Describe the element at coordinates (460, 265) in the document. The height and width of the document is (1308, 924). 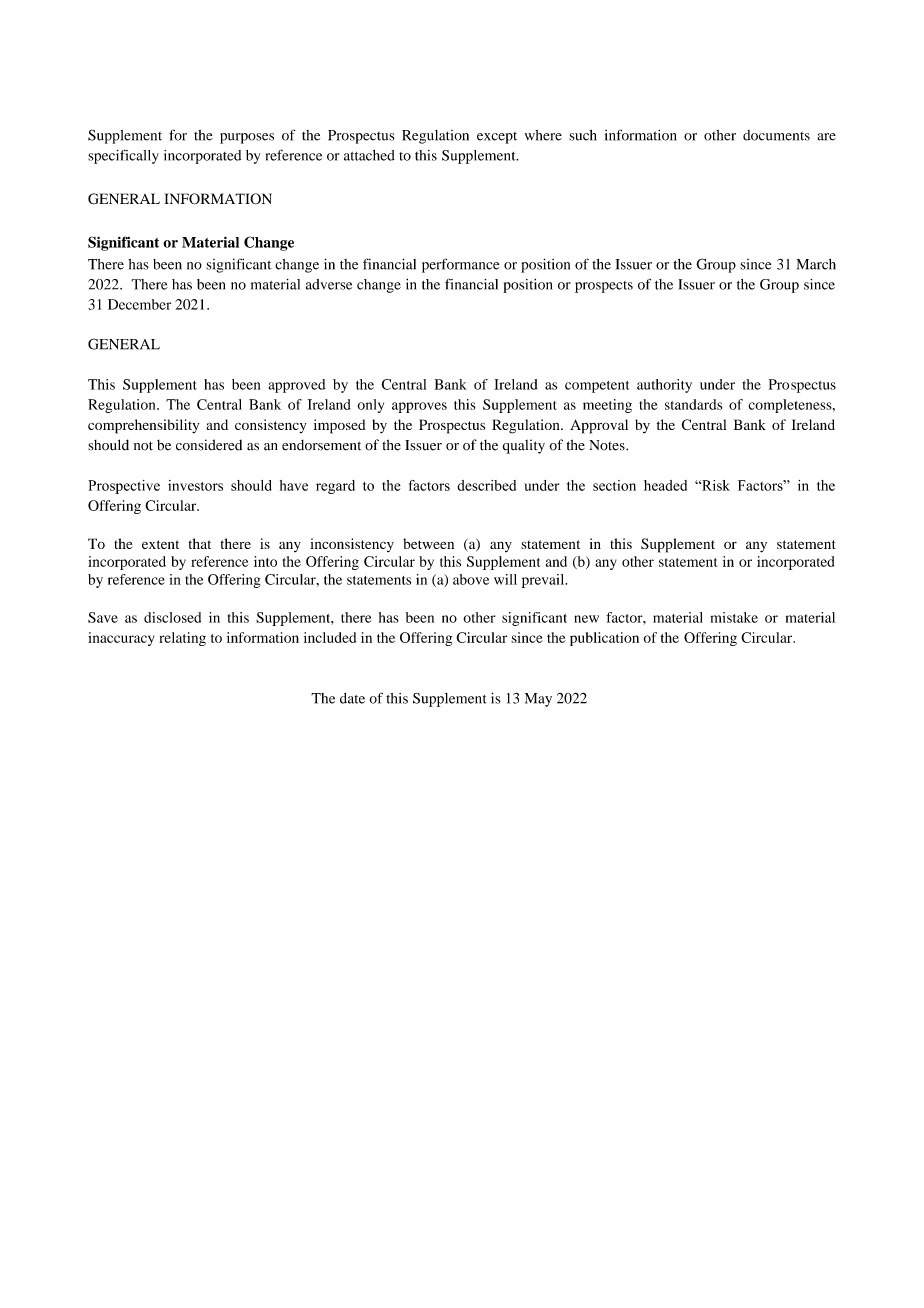
I see `performance` at that location.
